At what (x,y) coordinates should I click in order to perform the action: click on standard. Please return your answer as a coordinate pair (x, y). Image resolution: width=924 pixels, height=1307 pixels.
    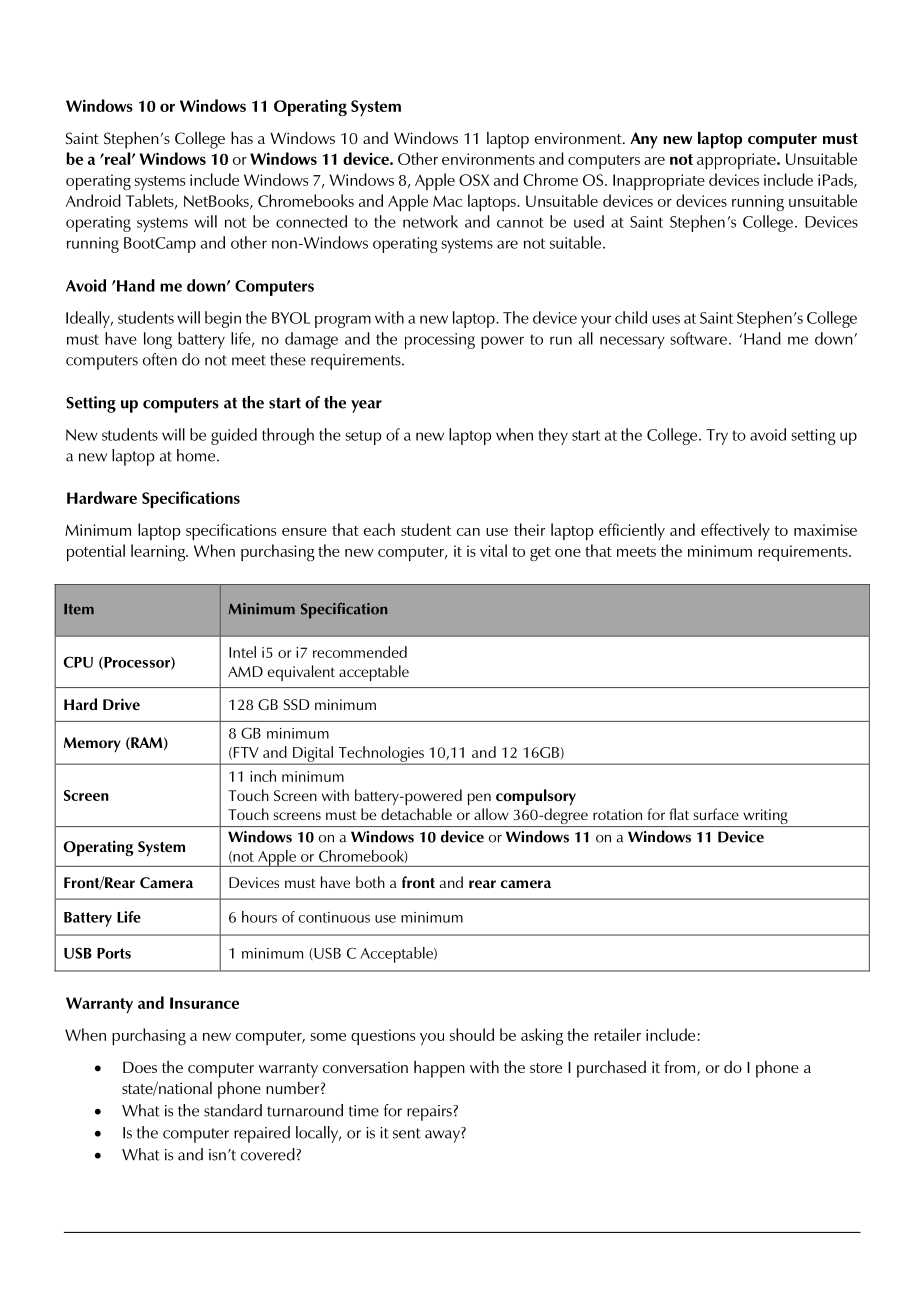
    Looking at the image, I should click on (233, 1110).
